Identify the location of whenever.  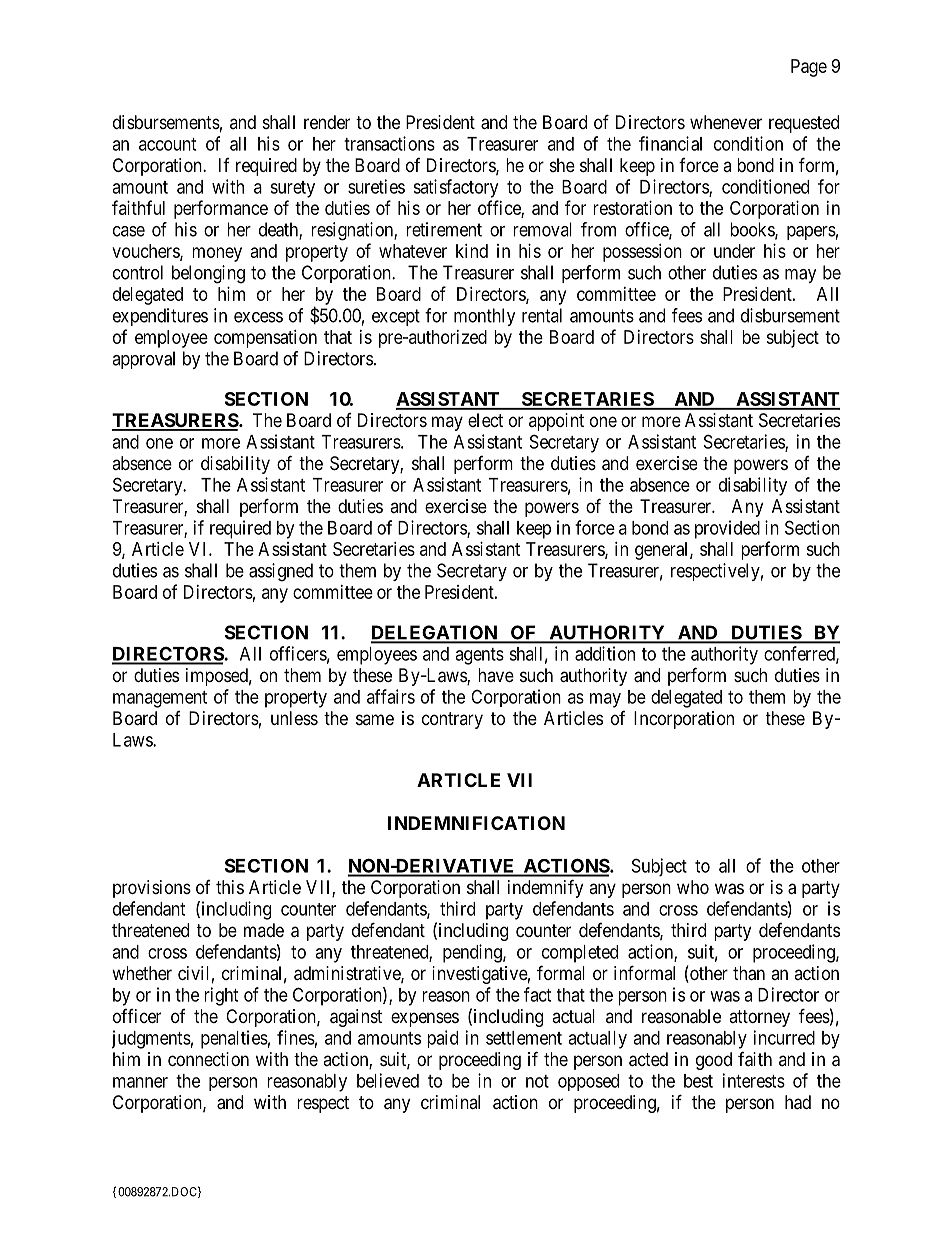
(726, 122).
